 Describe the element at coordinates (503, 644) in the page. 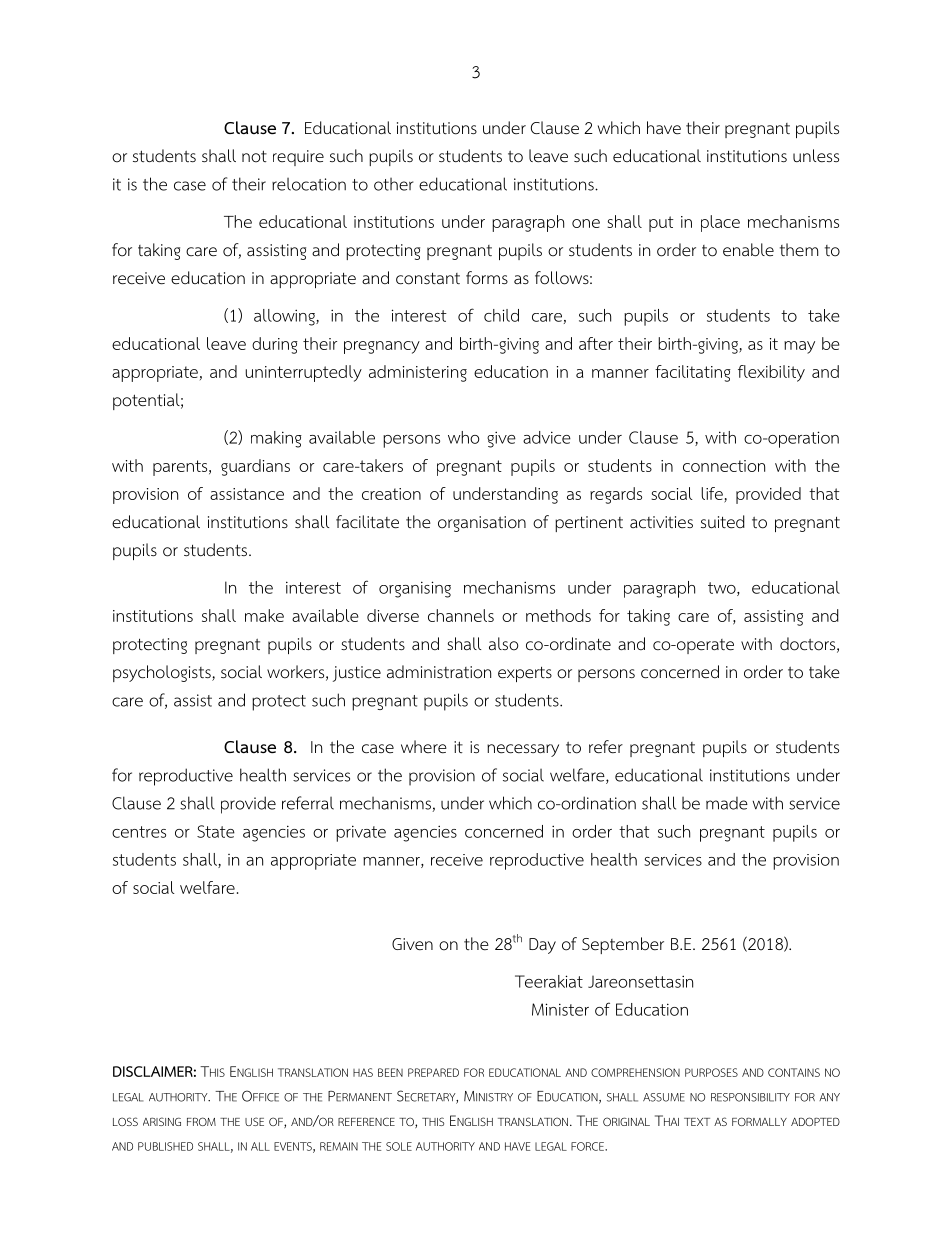

I see `also` at that location.
